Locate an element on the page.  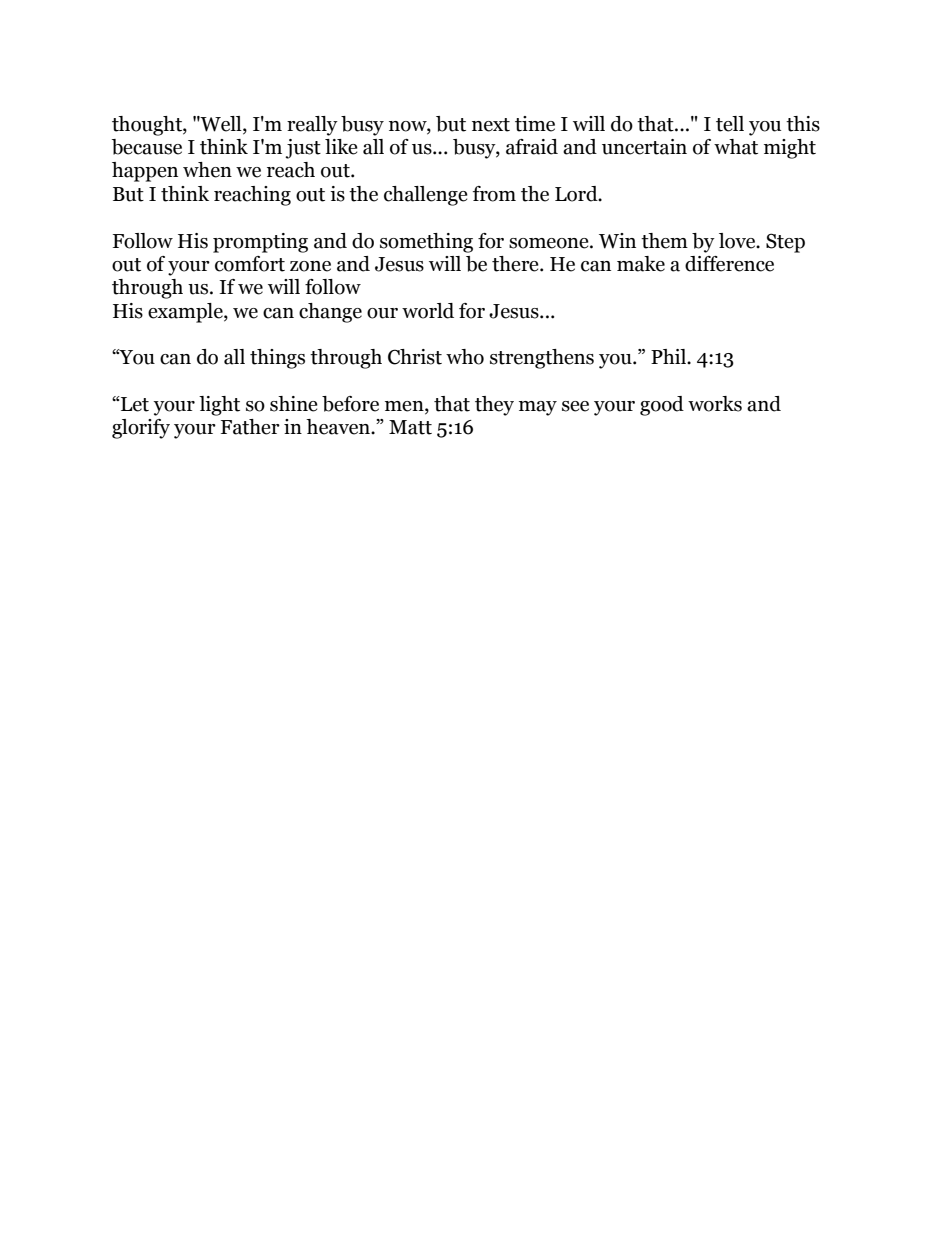
comfort is located at coordinates (250, 264).
